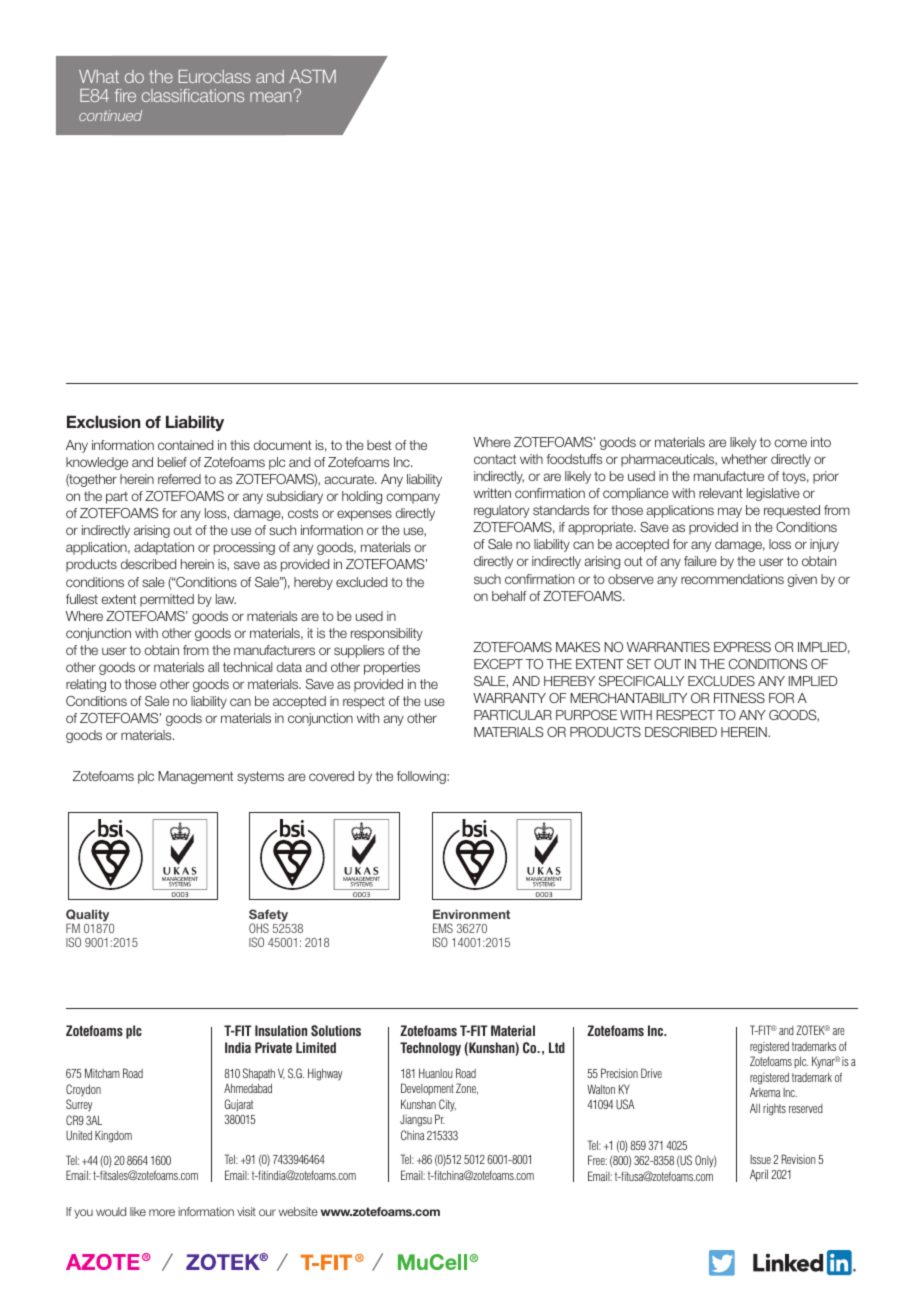  I want to click on Jiangsu, so click(416, 1121).
